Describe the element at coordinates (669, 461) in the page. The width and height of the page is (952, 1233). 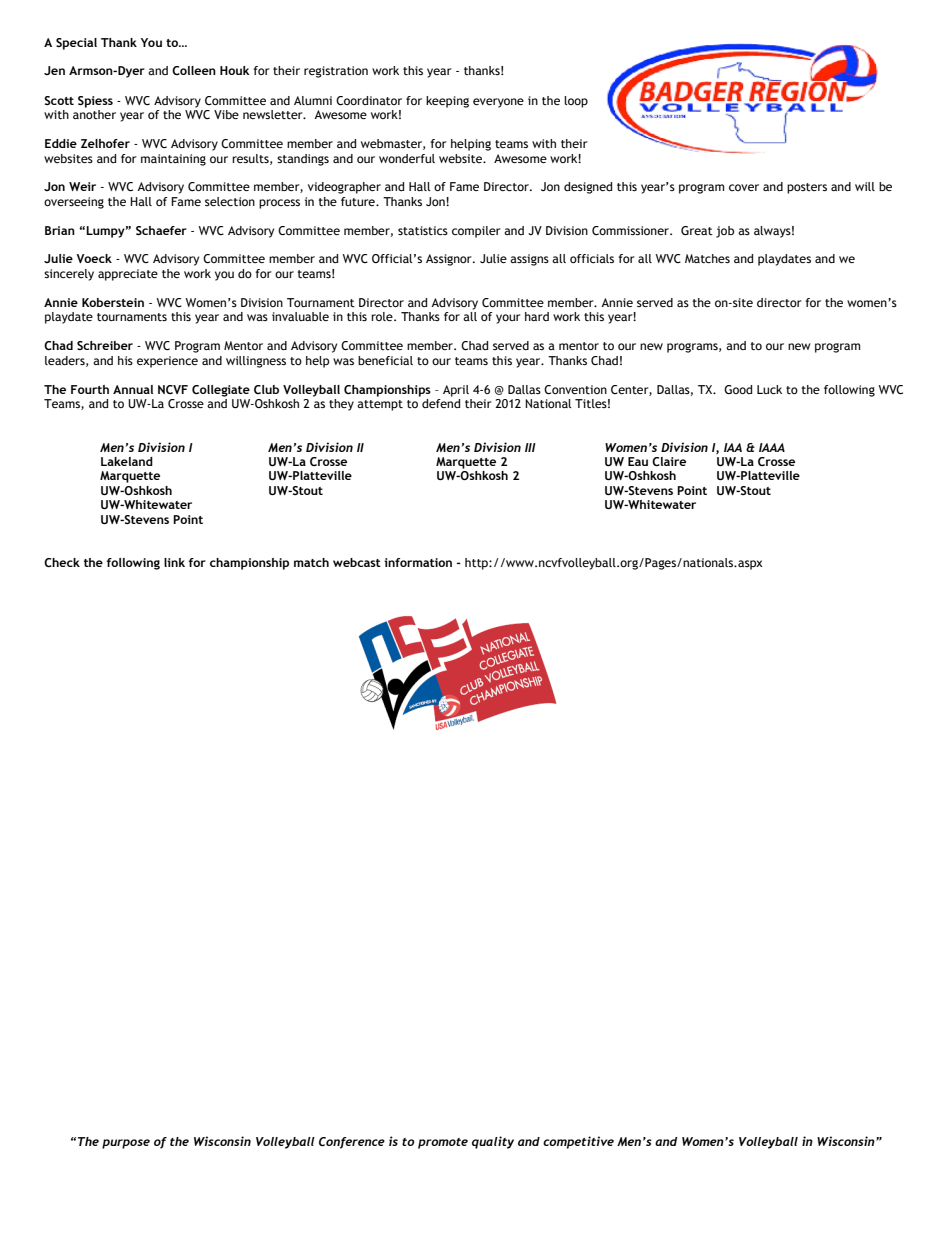
I see `Claire` at that location.
